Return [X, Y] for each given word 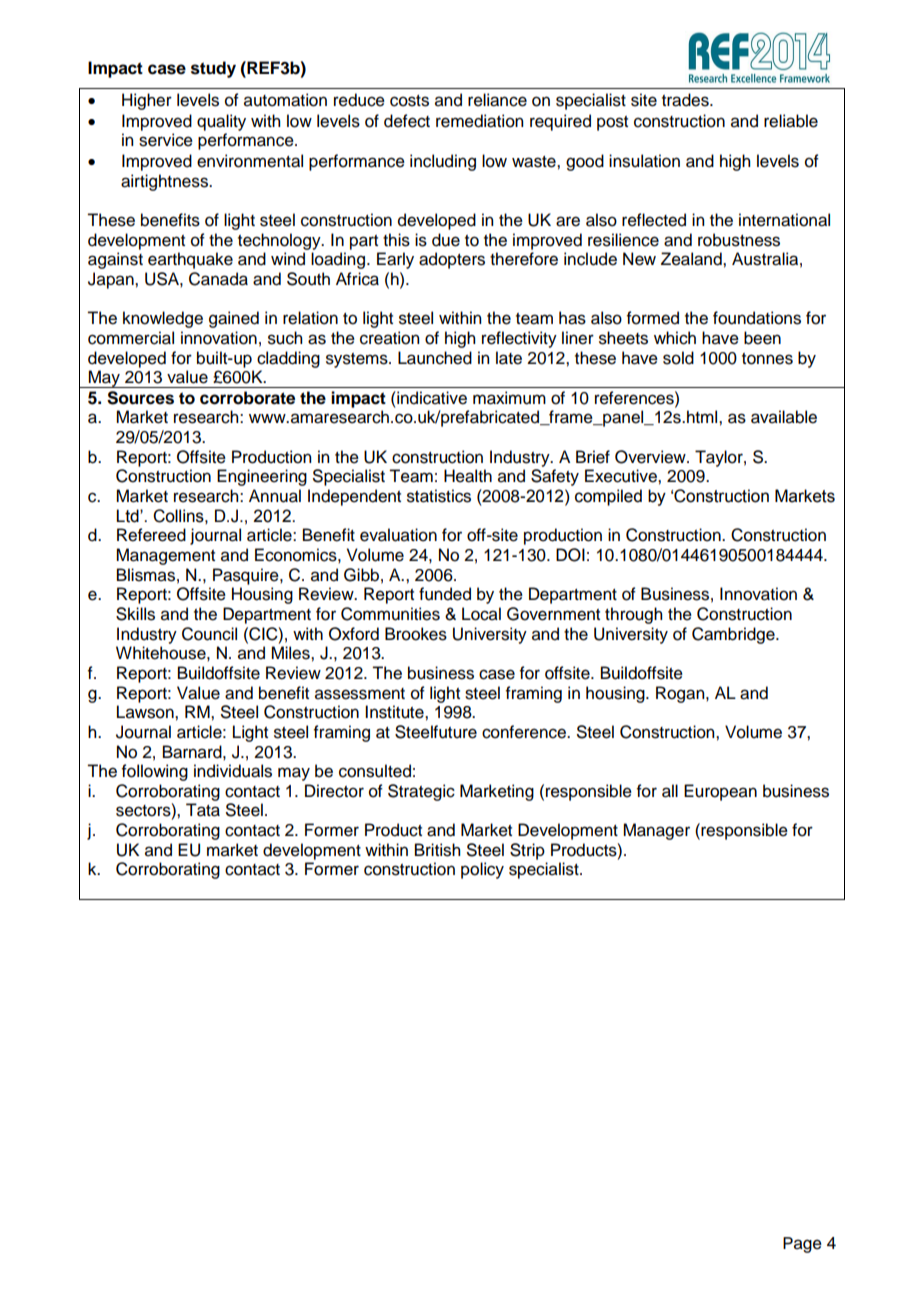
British [437, 850]
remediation [479, 121]
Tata [203, 810]
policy [482, 870]
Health [468, 476]
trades [686, 100]
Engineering [262, 477]
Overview [651, 457]
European [720, 792]
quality [221, 122]
